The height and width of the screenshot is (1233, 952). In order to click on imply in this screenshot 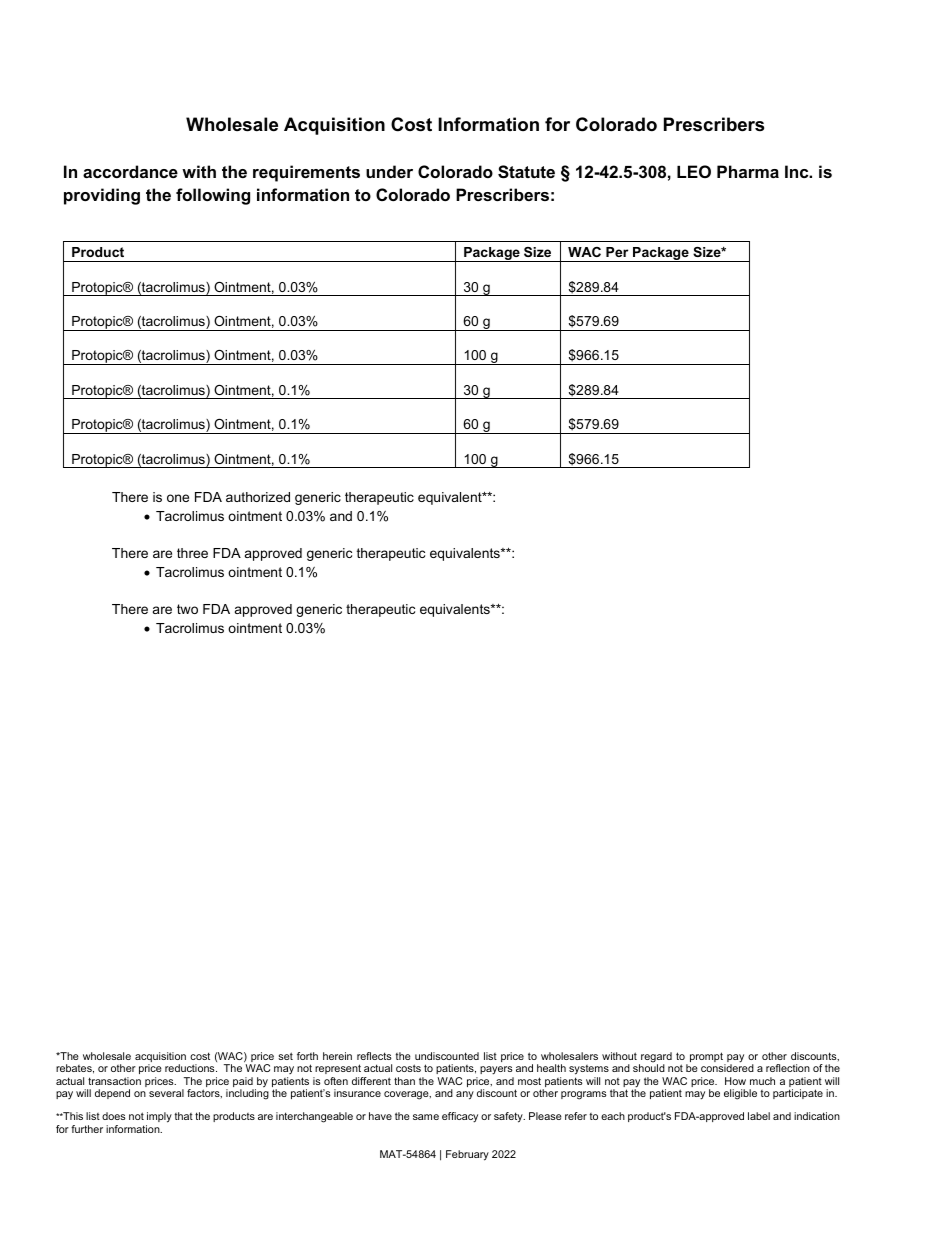, I will do `click(159, 1119)`.
